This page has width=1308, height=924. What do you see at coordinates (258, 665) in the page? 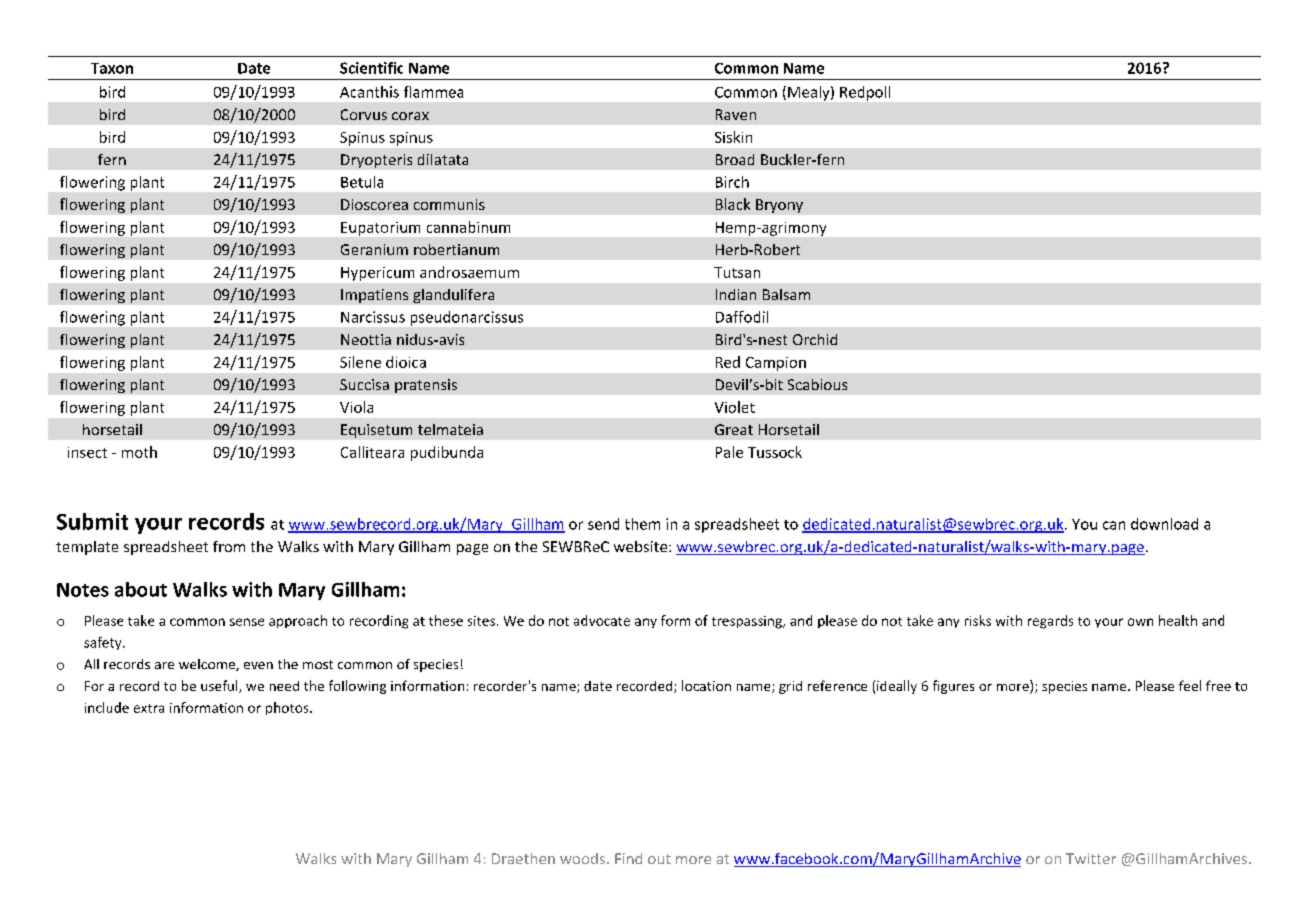
I see `even` at bounding box center [258, 665].
